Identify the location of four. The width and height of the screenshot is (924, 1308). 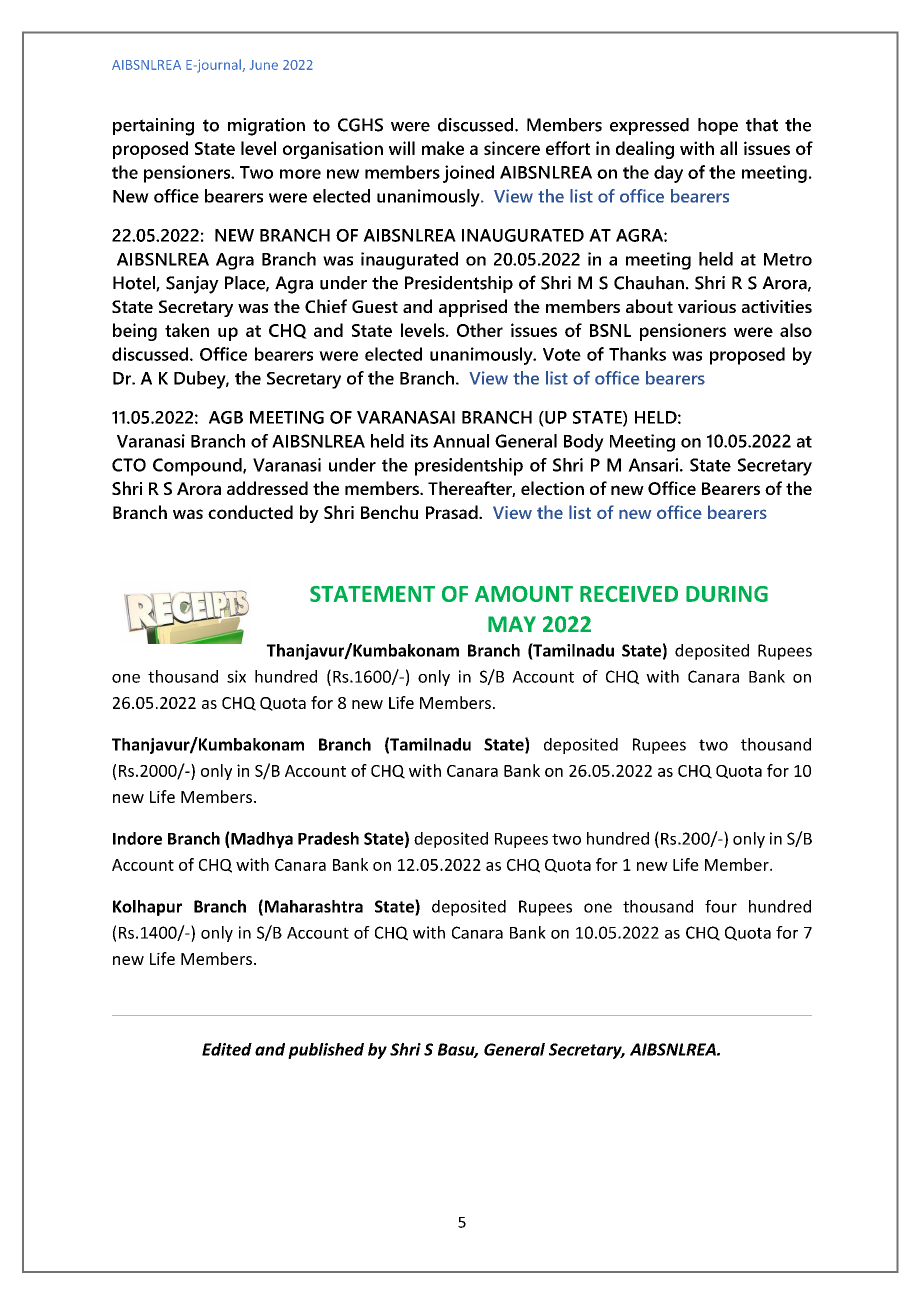
(721, 906).
